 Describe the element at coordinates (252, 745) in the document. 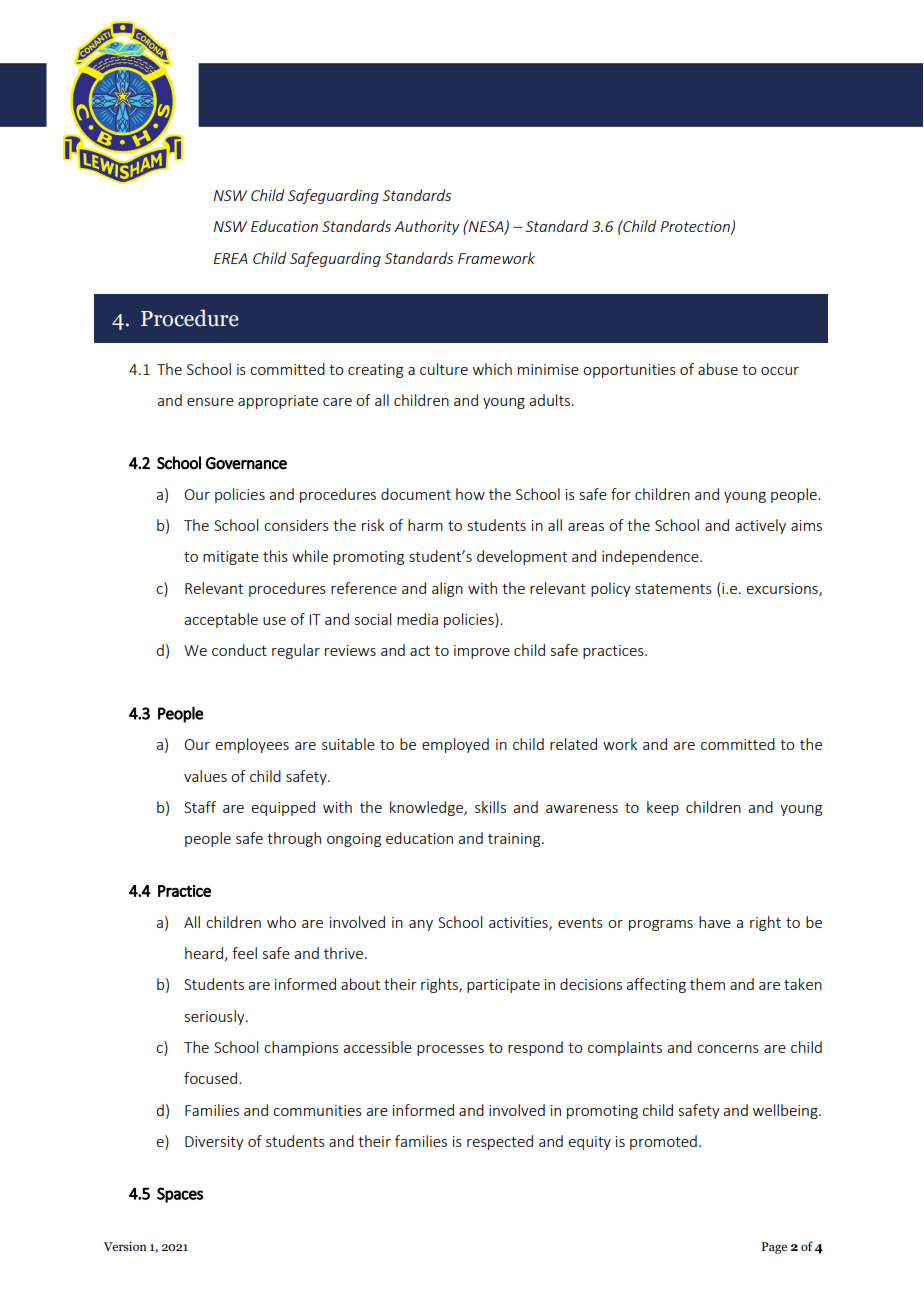

I see `employees` at that location.
